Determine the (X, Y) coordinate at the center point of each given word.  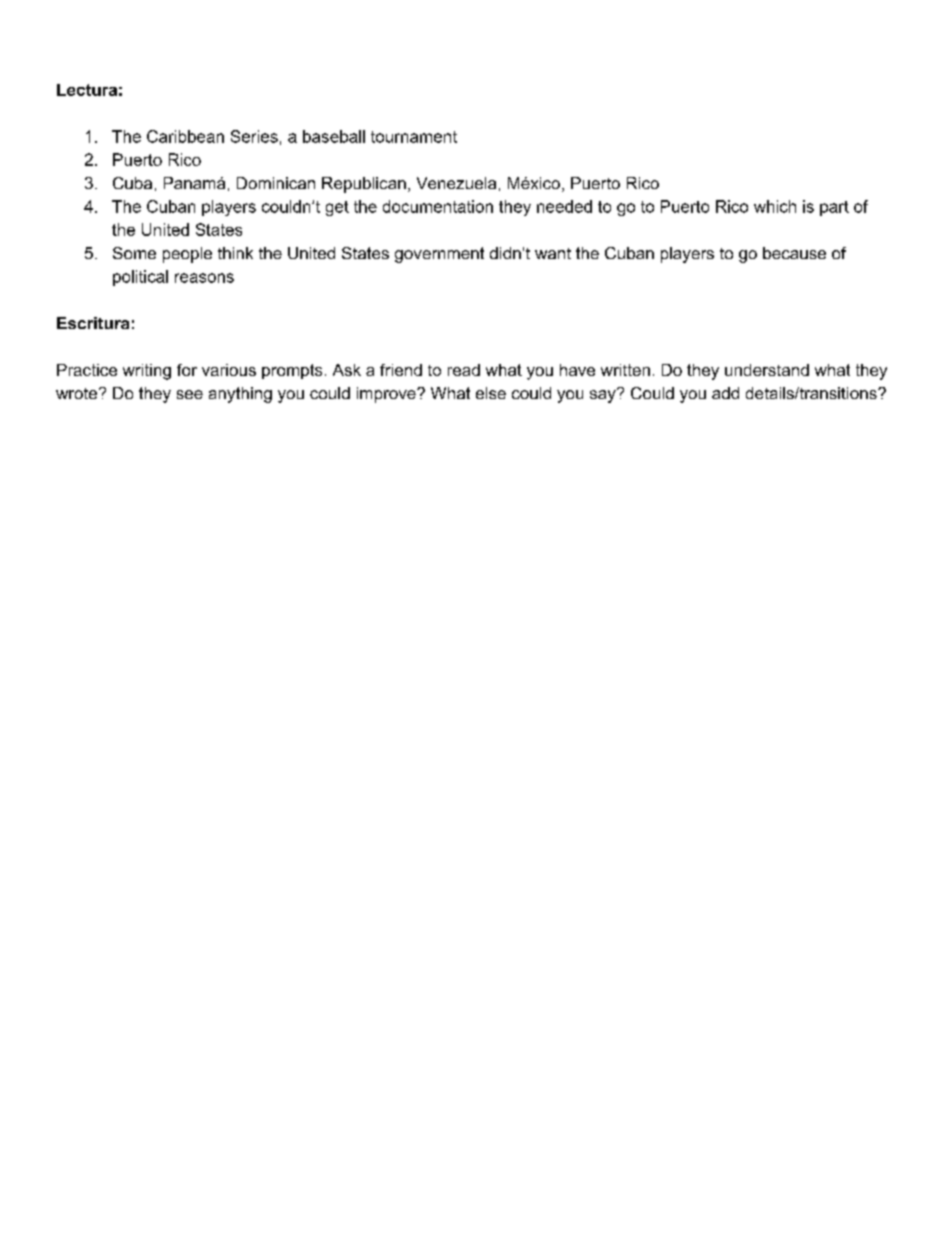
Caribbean (185, 136)
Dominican (276, 183)
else (491, 393)
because (794, 253)
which (775, 206)
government (439, 255)
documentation (438, 206)
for (187, 370)
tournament (414, 137)
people (187, 255)
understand (767, 370)
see (190, 394)
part (834, 208)
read (464, 370)
